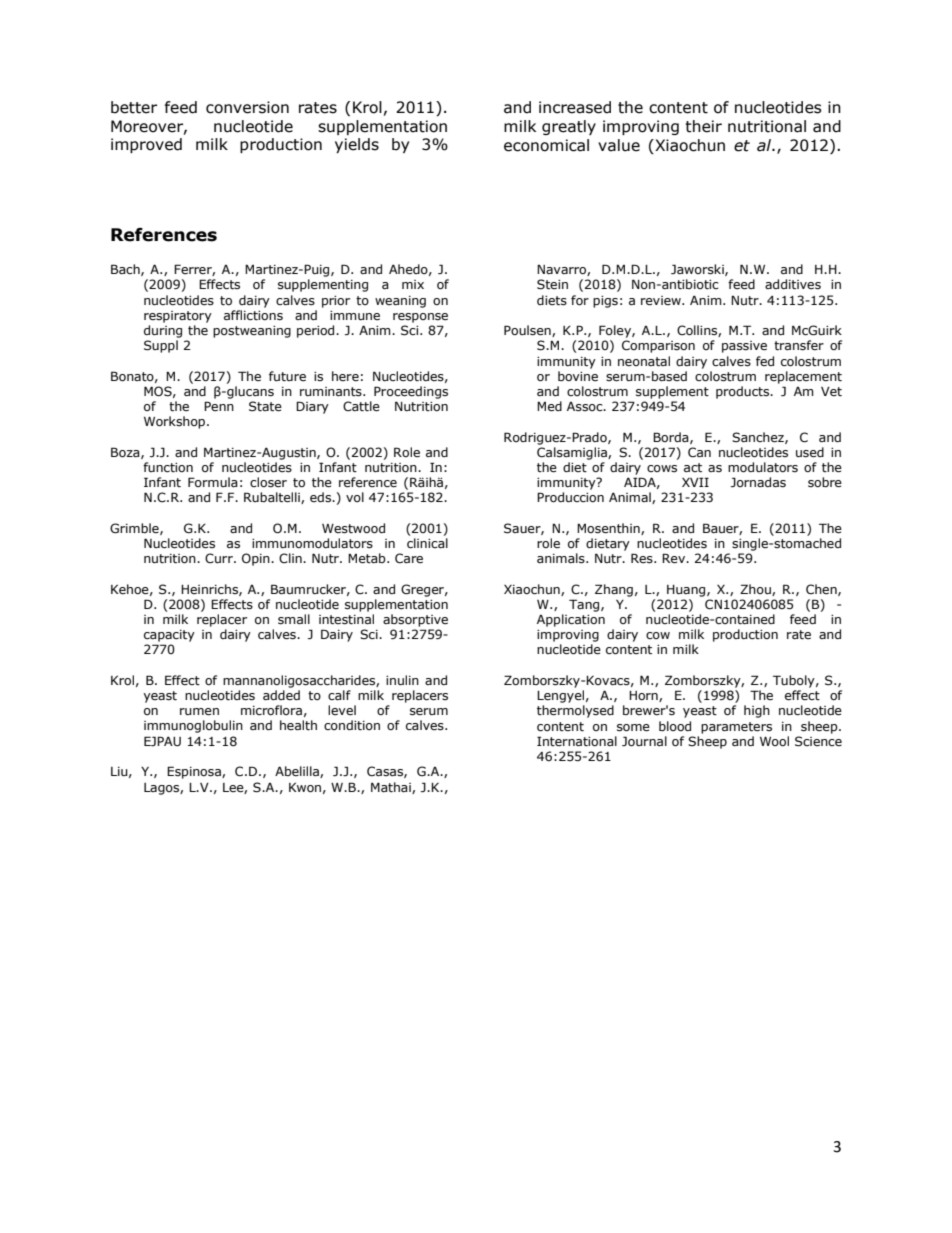 Image resolution: width=952 pixels, height=1233 pixels. What do you see at coordinates (577, 741) in the image?
I see `International` at bounding box center [577, 741].
